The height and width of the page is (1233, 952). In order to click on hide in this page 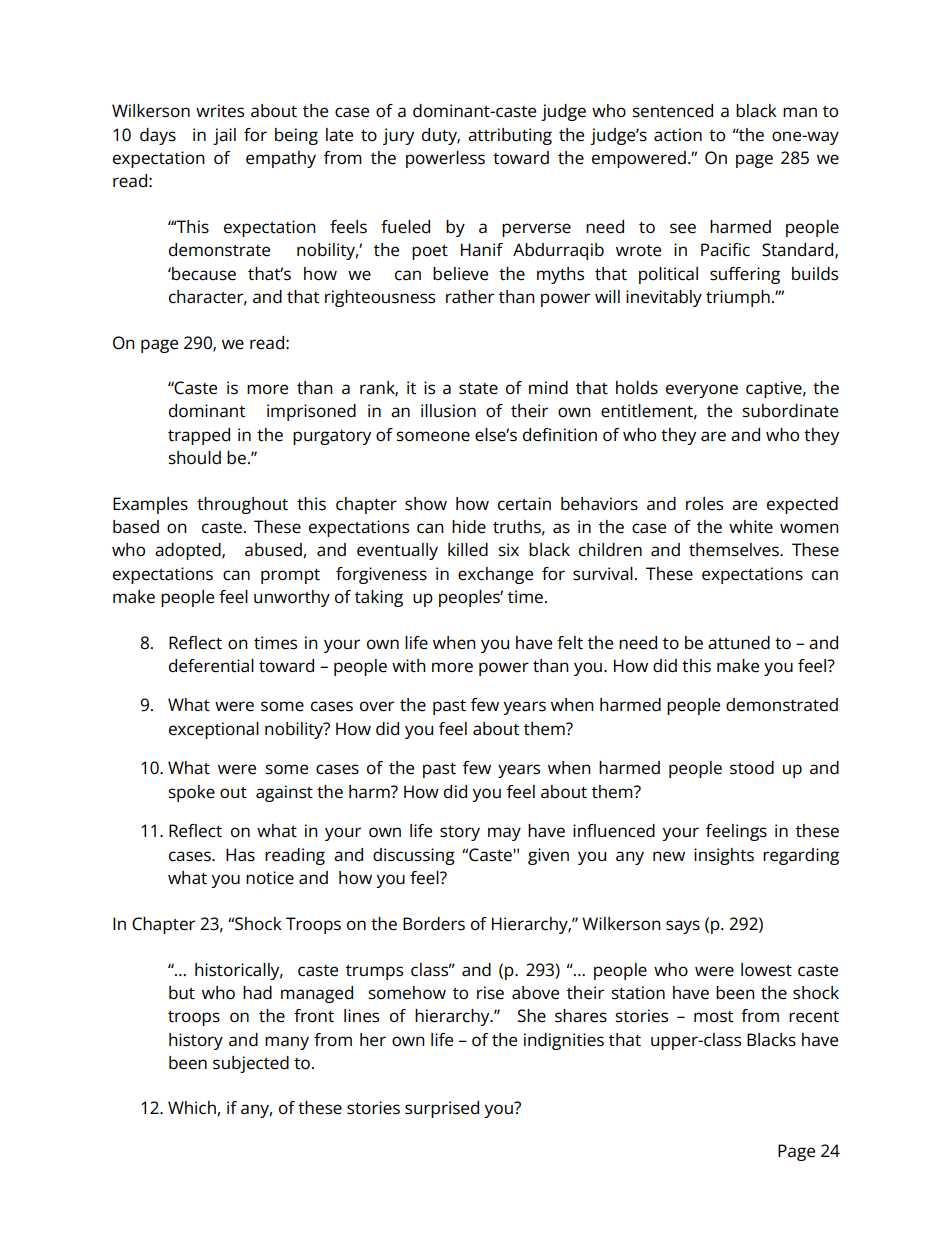, I will do `click(469, 527)`.
